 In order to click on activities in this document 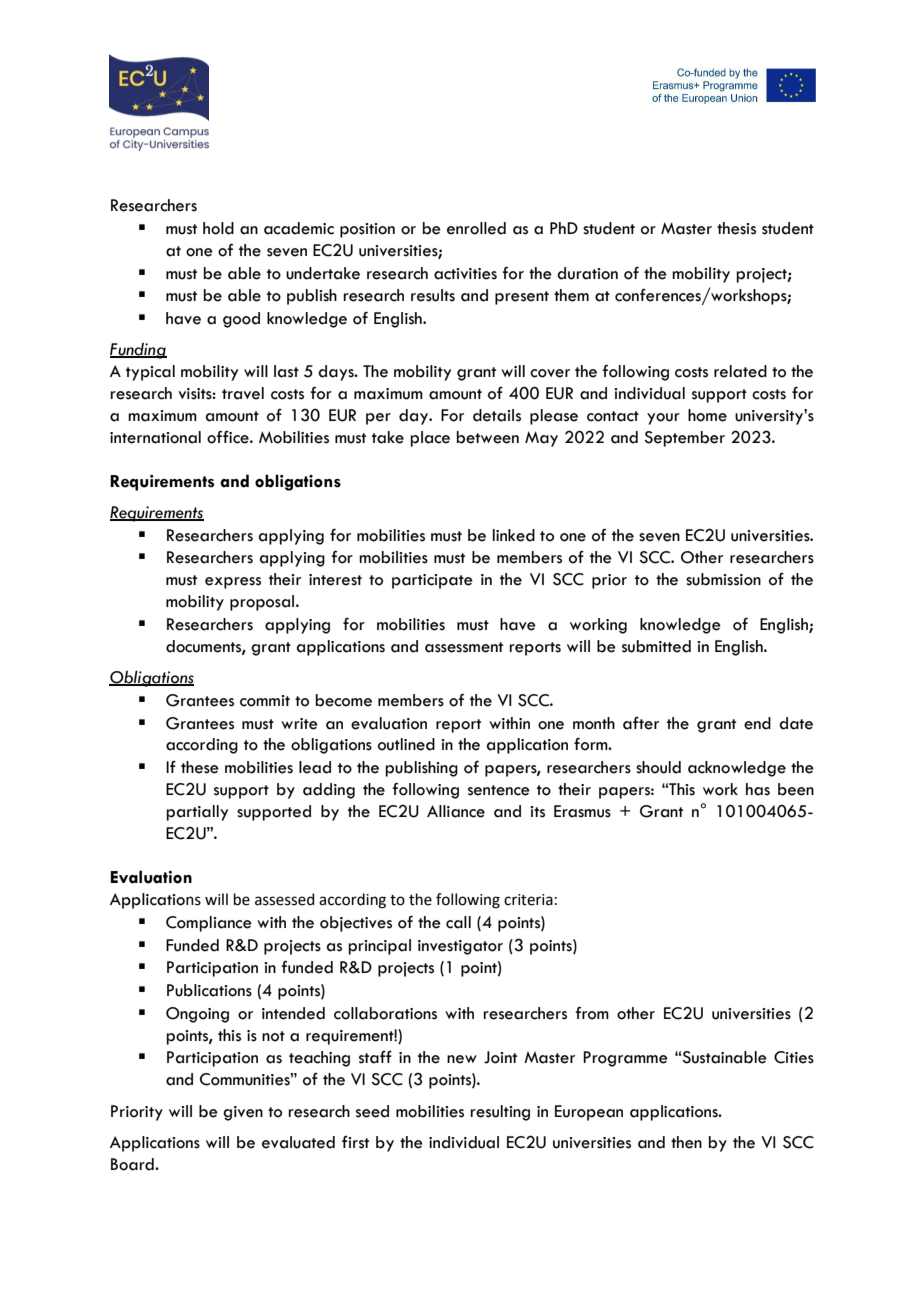, I will do `click(465, 274)`.
